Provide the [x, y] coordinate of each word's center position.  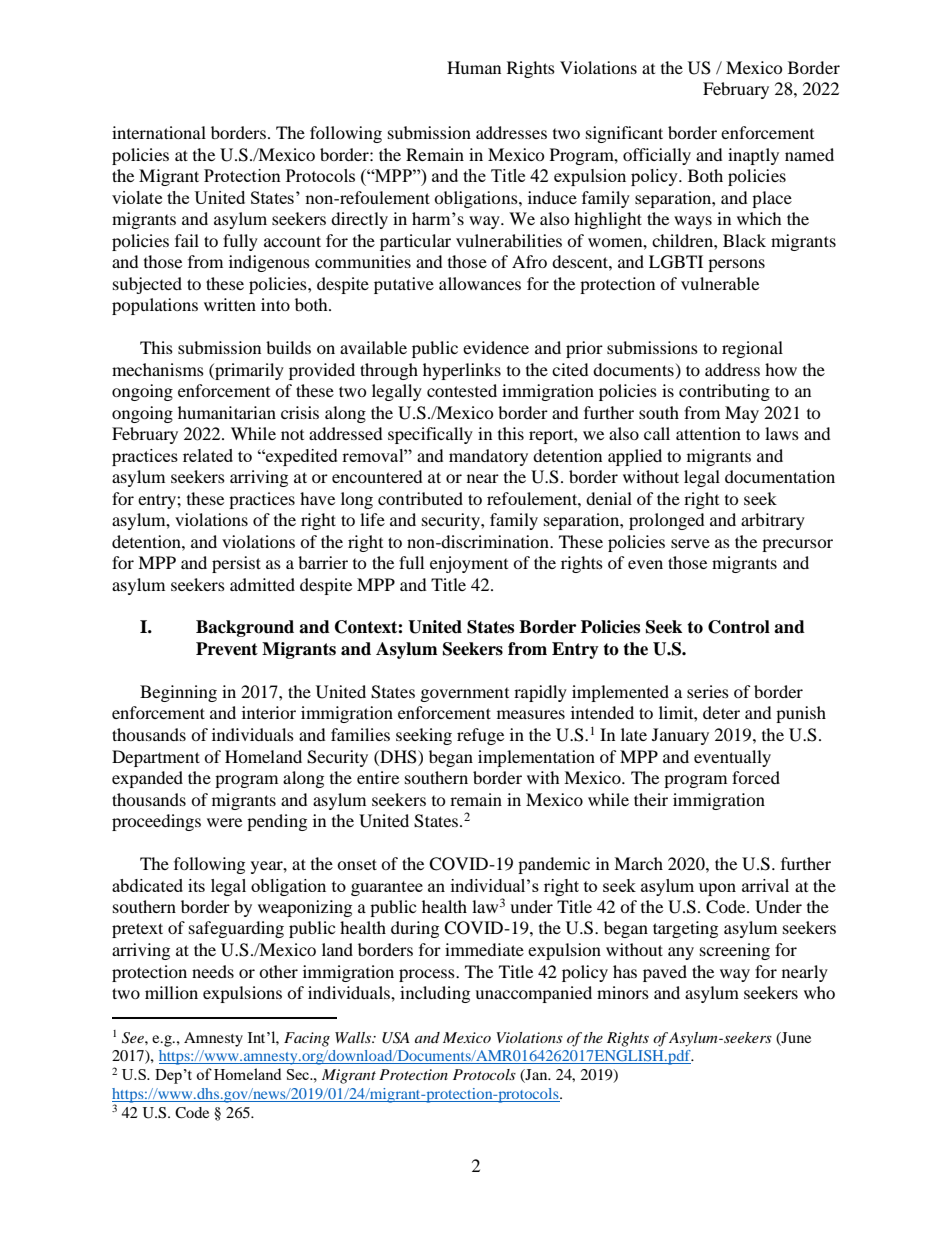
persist [236, 564]
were [224, 822]
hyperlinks [462, 371]
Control [739, 627]
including [435, 994]
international [159, 132]
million [171, 992]
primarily [248, 371]
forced [756, 777]
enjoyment [469, 564]
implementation [536, 758]
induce [552, 197]
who [819, 992]
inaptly [753, 156]
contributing [724, 392]
